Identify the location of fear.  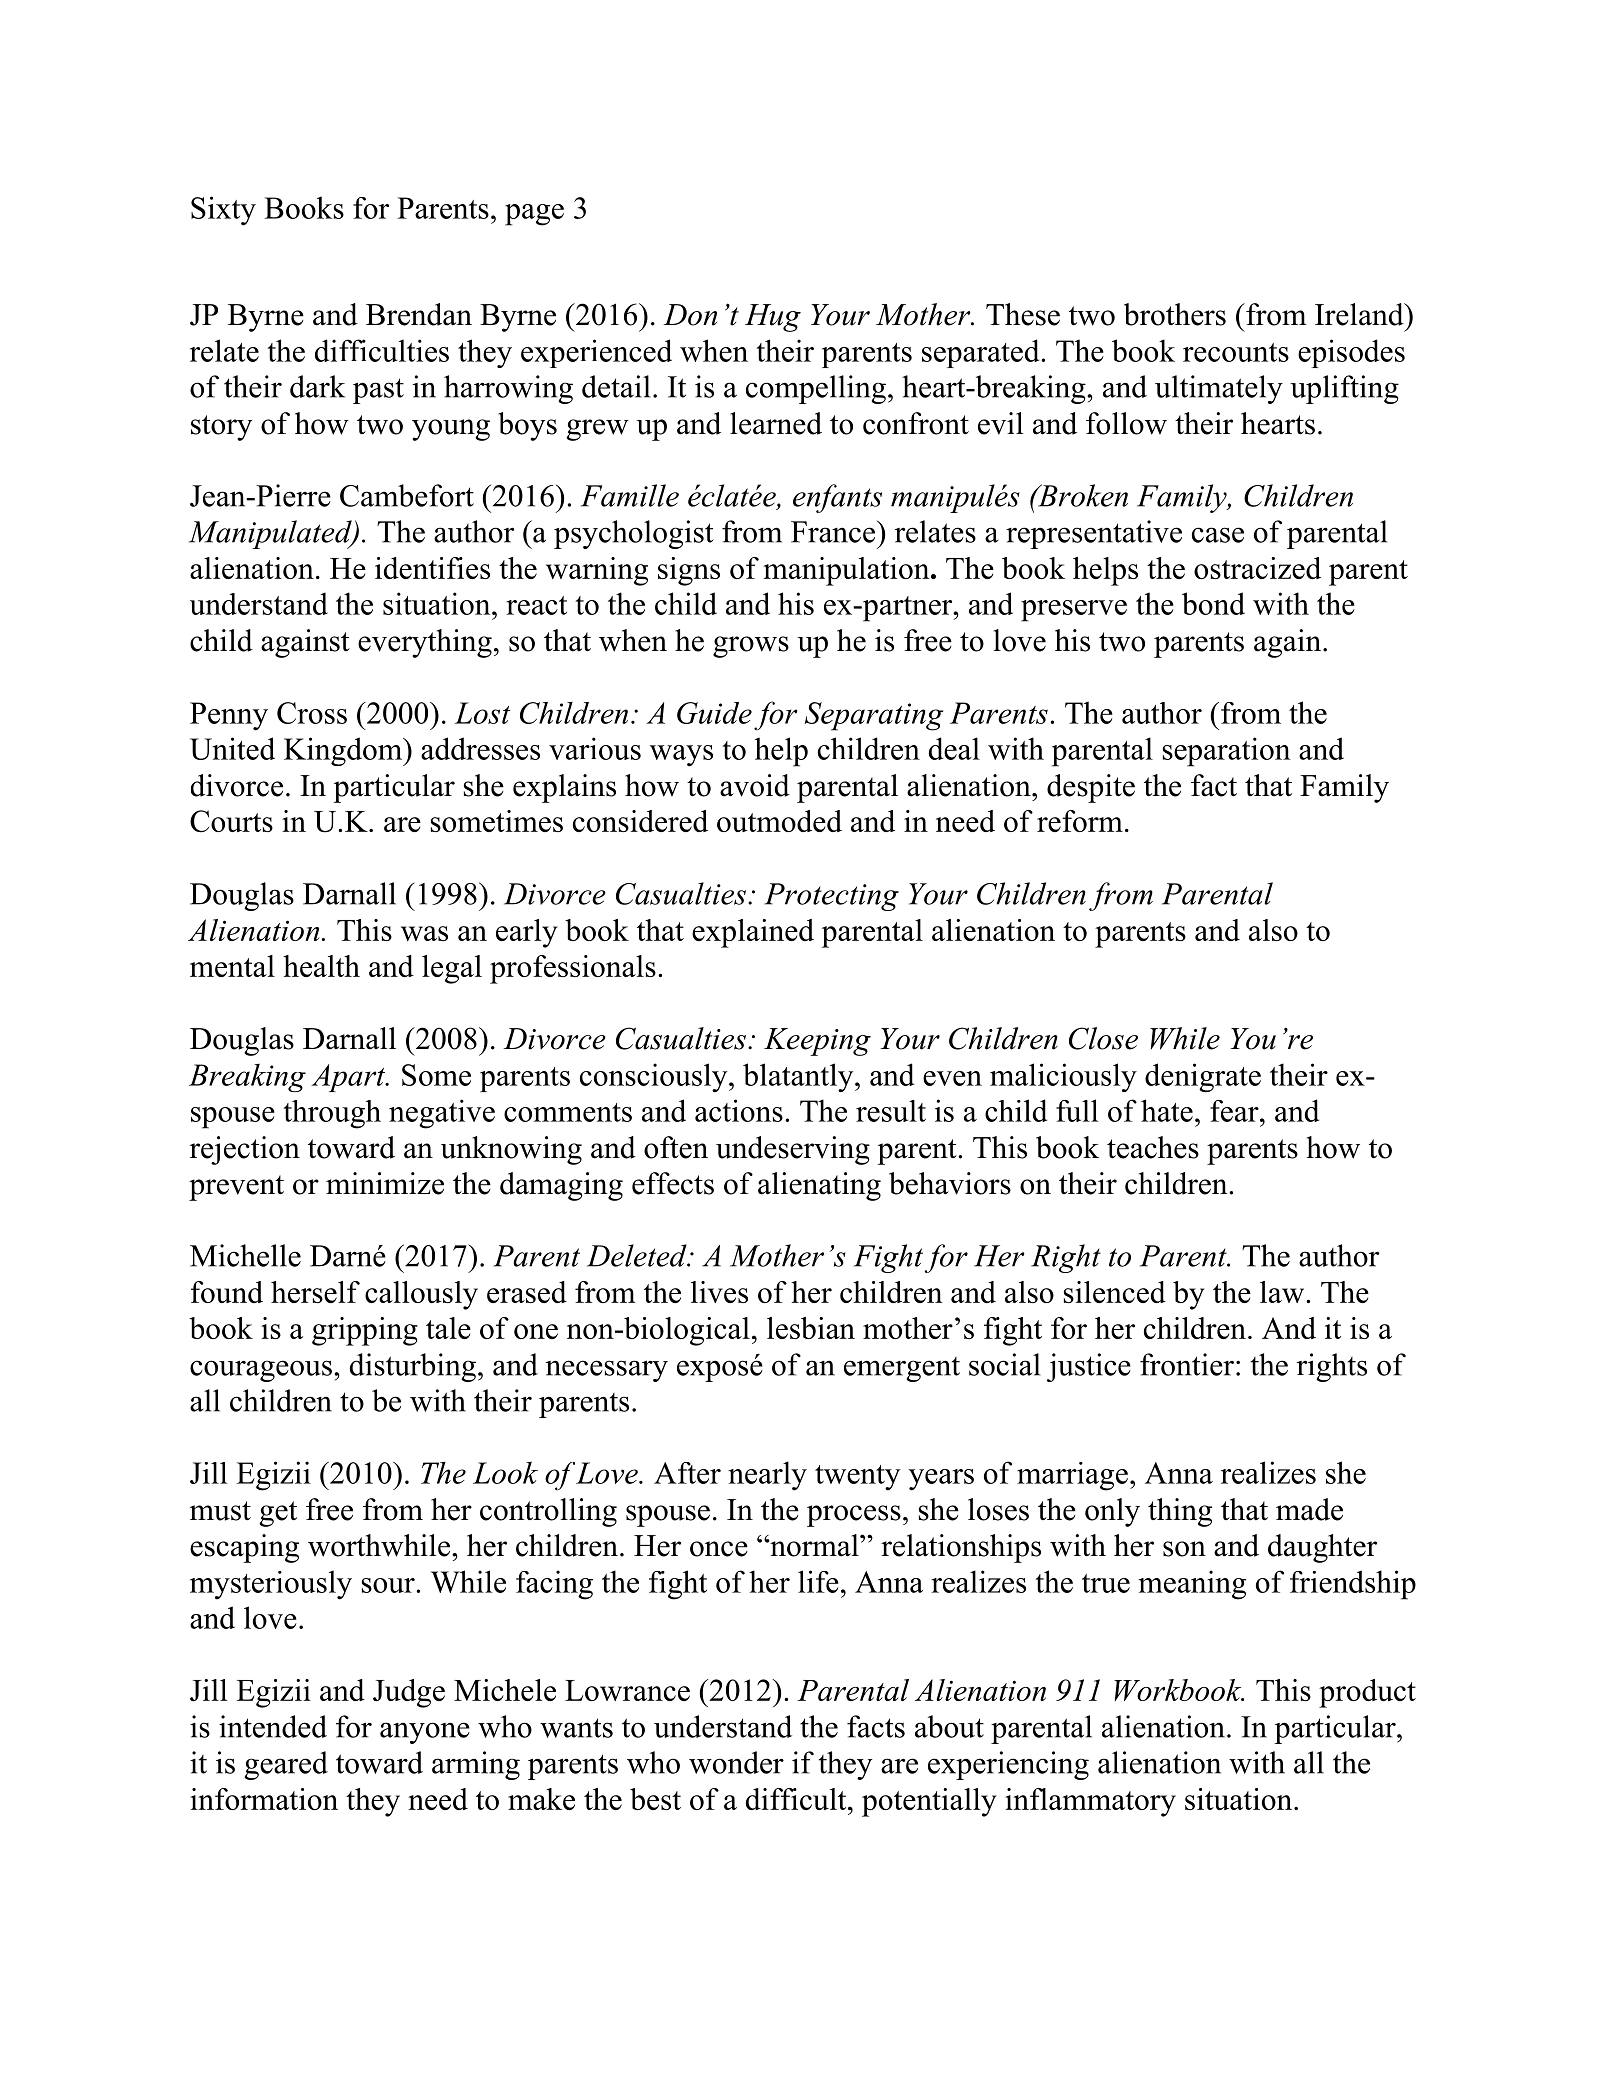
(1235, 1111).
